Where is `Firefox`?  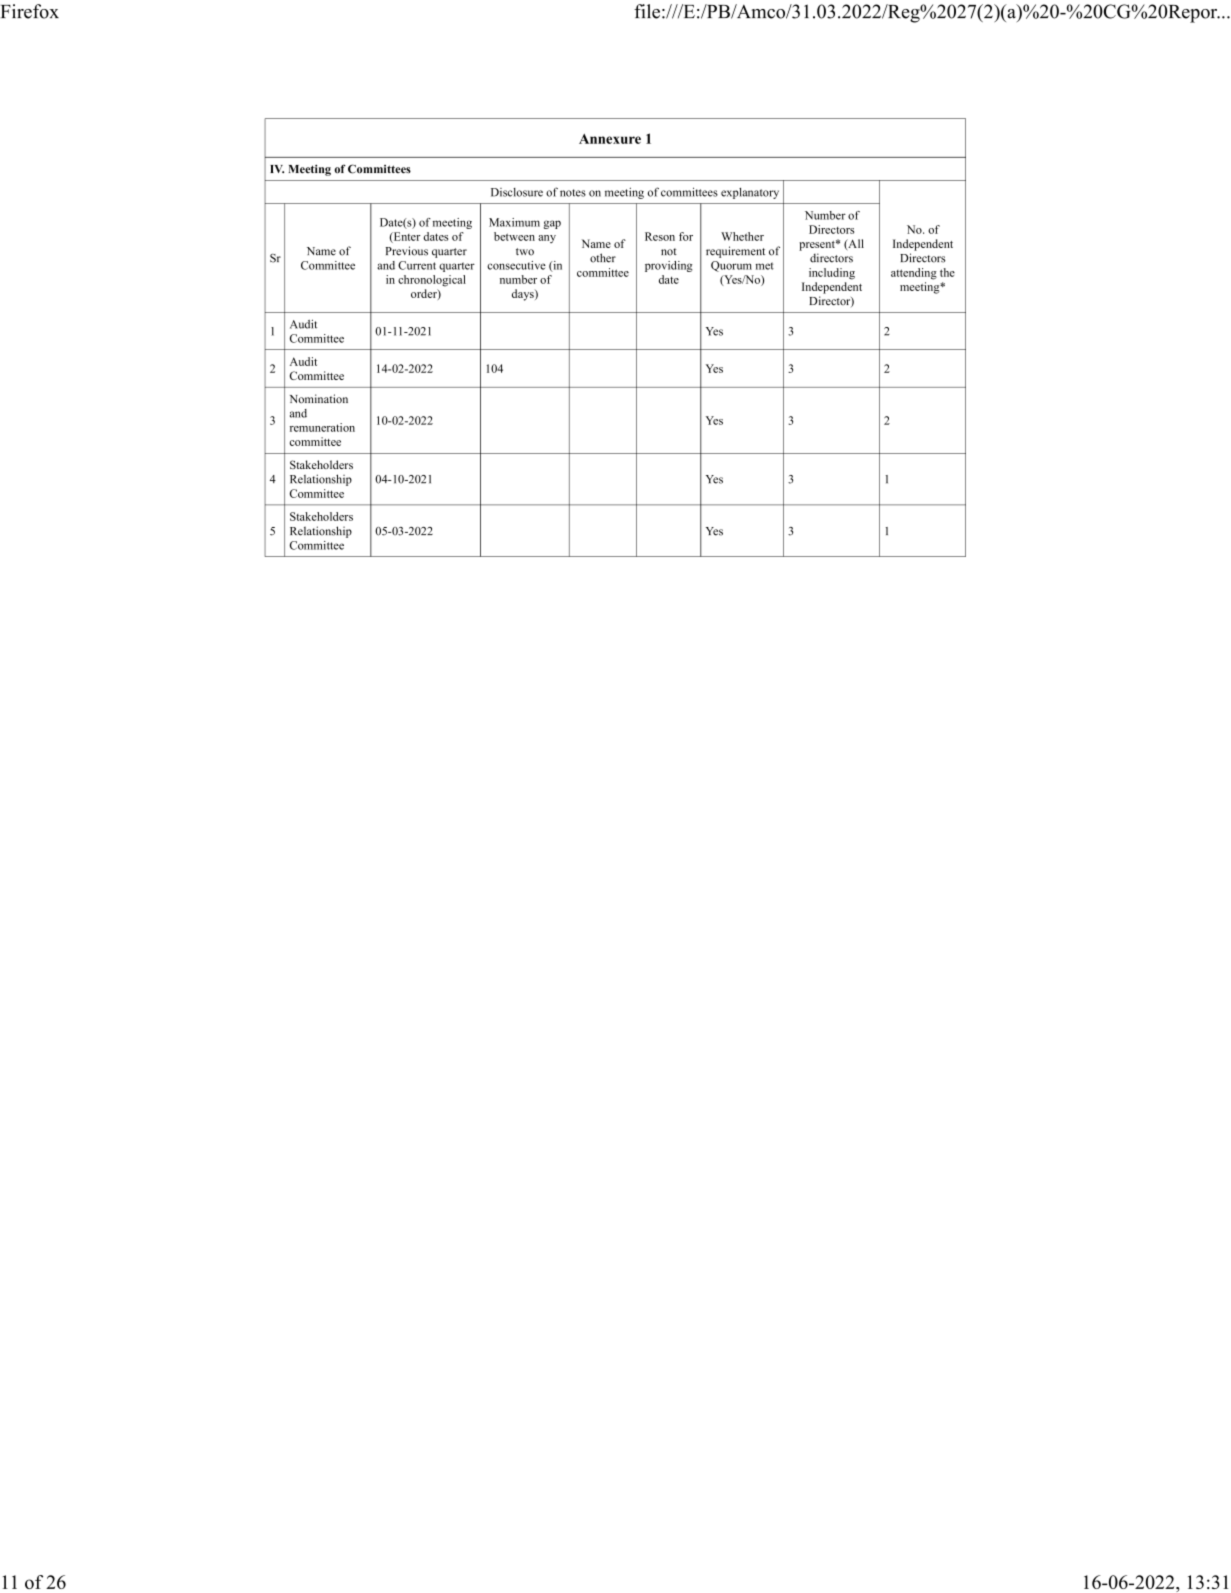 Firefox is located at coordinates (30, 11).
